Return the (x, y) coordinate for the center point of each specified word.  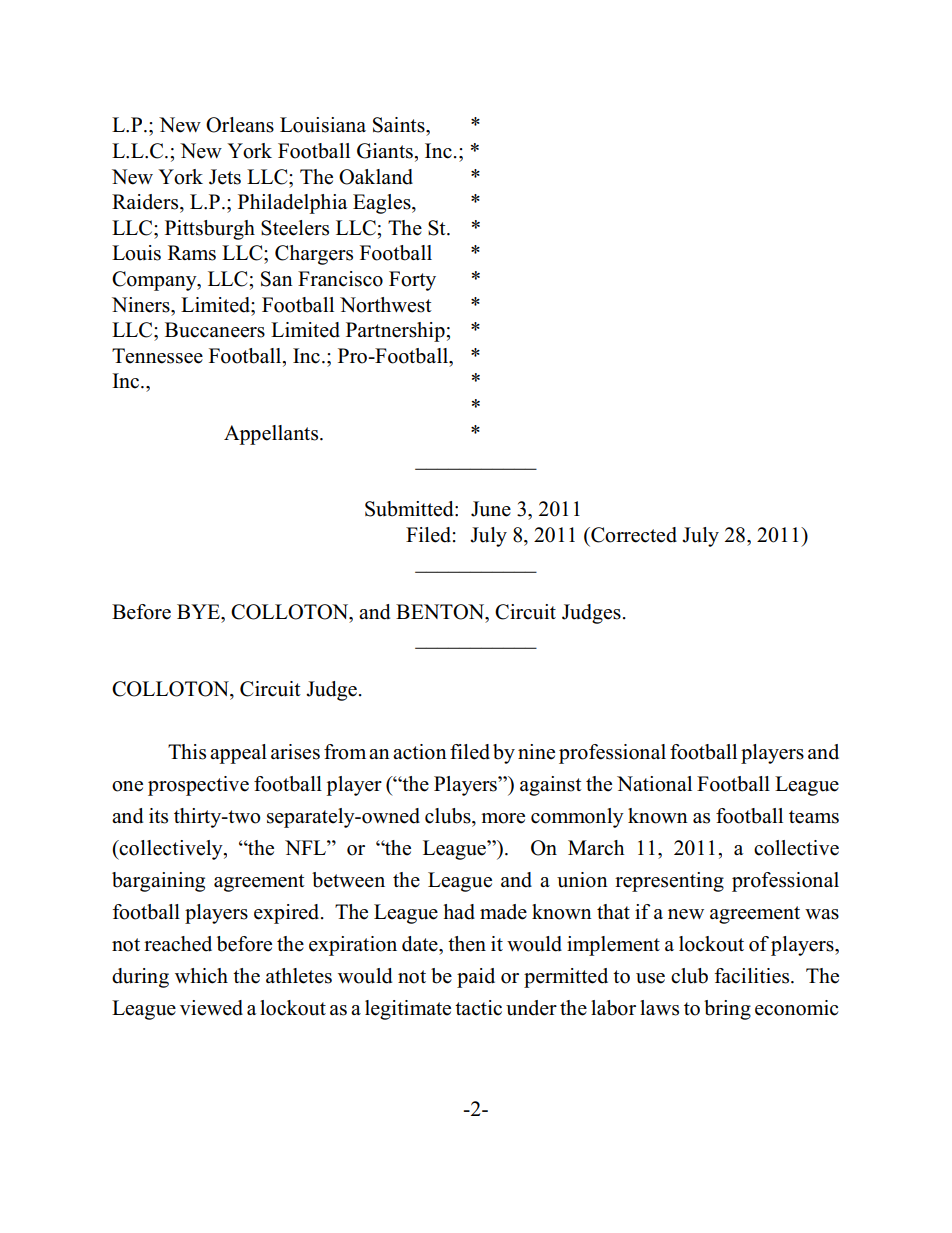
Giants (386, 151)
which (201, 976)
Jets (225, 177)
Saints (400, 125)
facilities (753, 976)
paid (476, 978)
